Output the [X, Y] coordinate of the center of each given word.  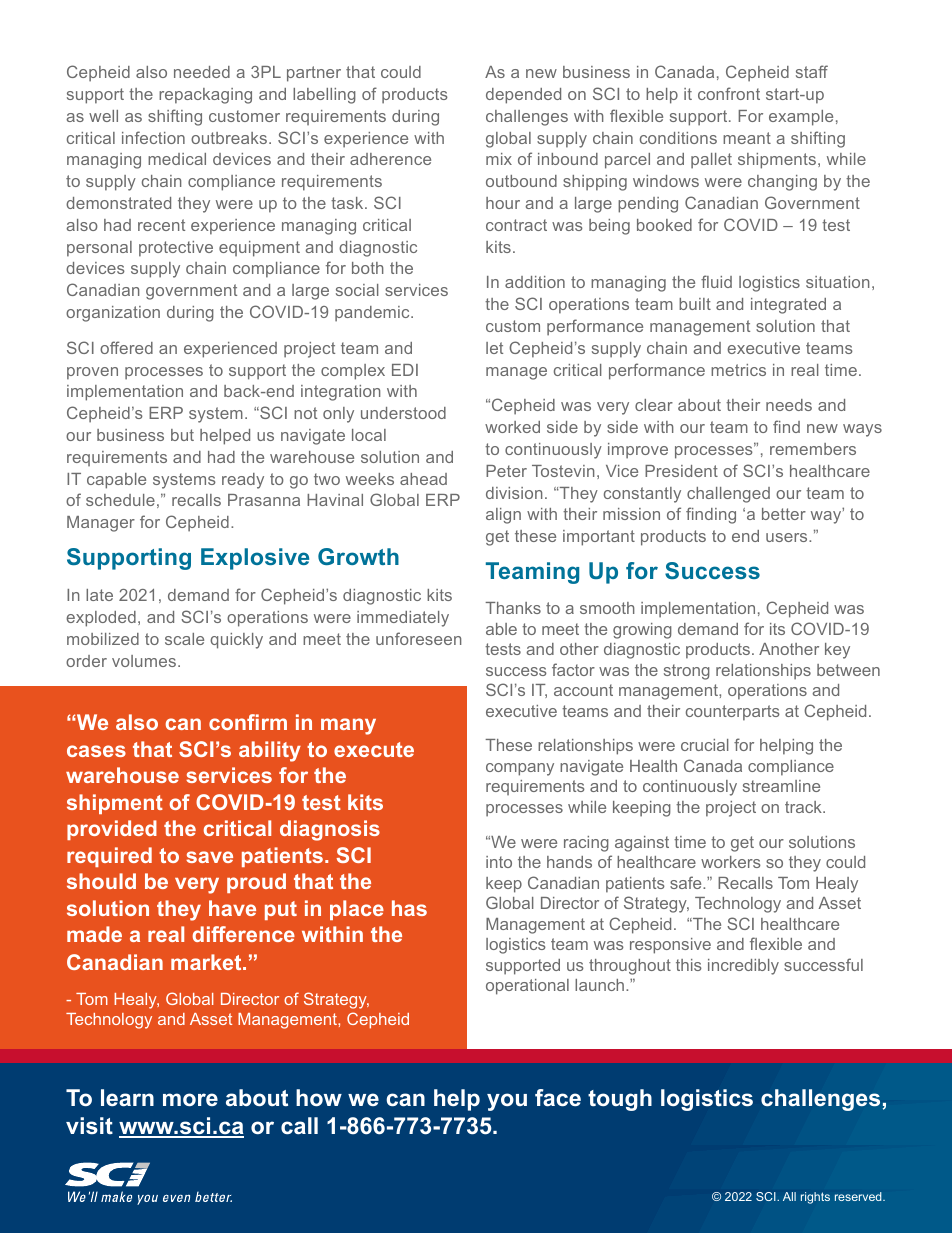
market [207, 962]
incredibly [743, 967]
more [190, 1099]
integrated [788, 306]
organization [113, 314]
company [520, 769]
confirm [248, 722]
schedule [120, 500]
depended [523, 96]
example [801, 118]
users [788, 537]
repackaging [205, 96]
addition [535, 282]
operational [527, 987]
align [503, 516]
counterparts [733, 713]
